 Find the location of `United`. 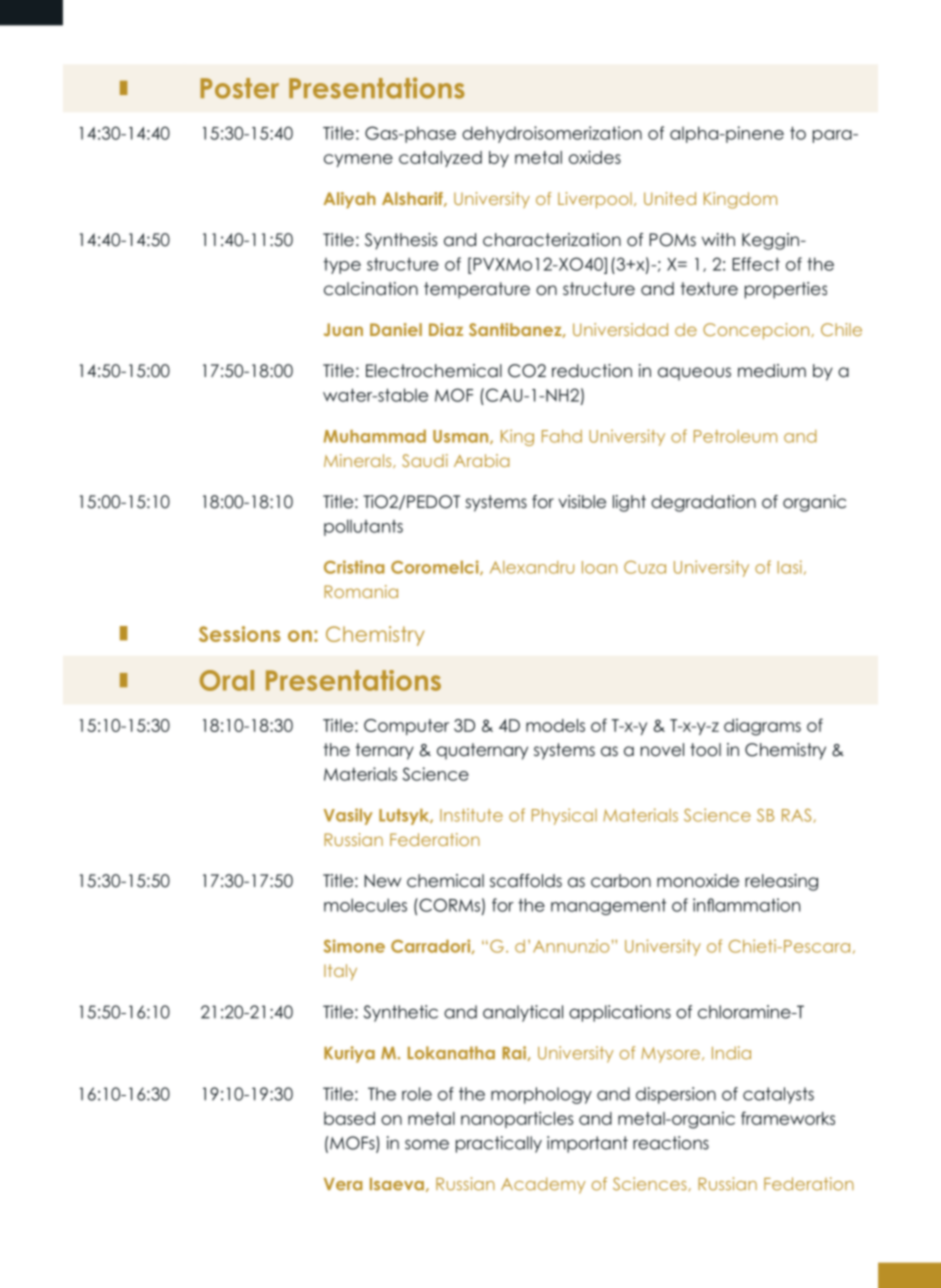

United is located at coordinates (670, 198).
